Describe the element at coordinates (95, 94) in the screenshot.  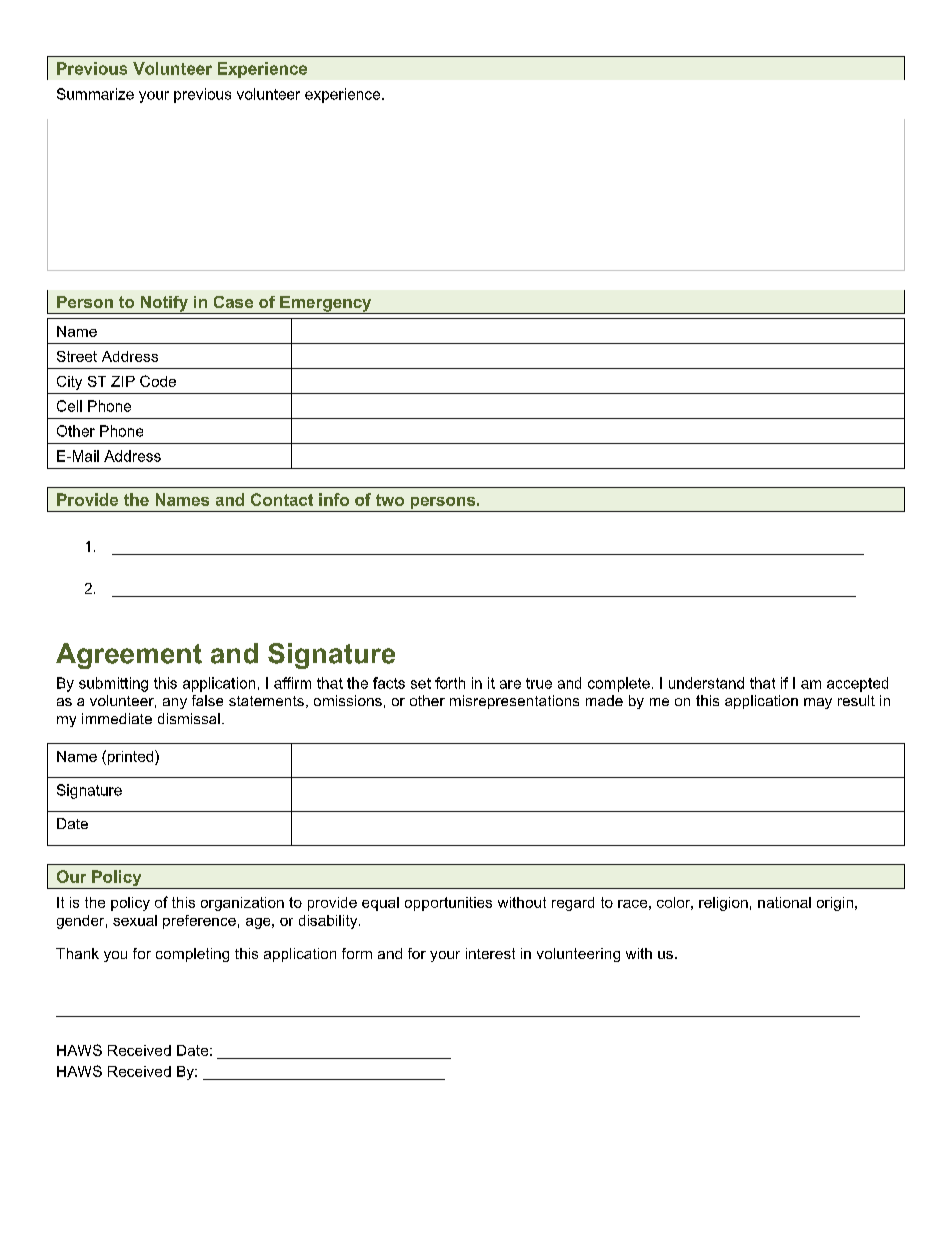
I see `Summarize` at that location.
